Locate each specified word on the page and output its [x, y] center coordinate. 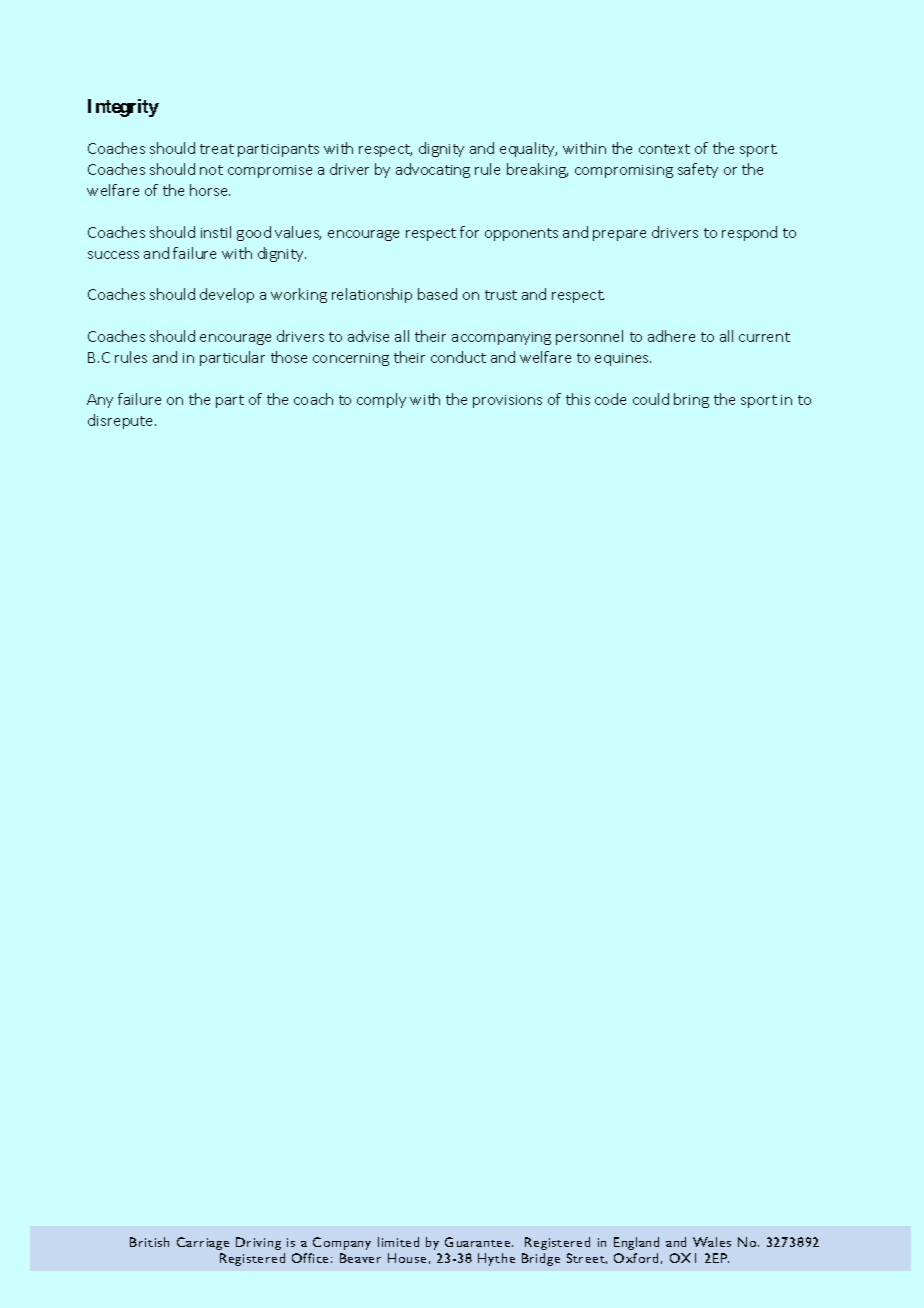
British [149, 1242]
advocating [433, 170]
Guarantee [479, 1242]
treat [217, 149]
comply [381, 400]
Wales [712, 1242]
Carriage [203, 1243]
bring [691, 400]
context [664, 149]
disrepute [122, 421]
